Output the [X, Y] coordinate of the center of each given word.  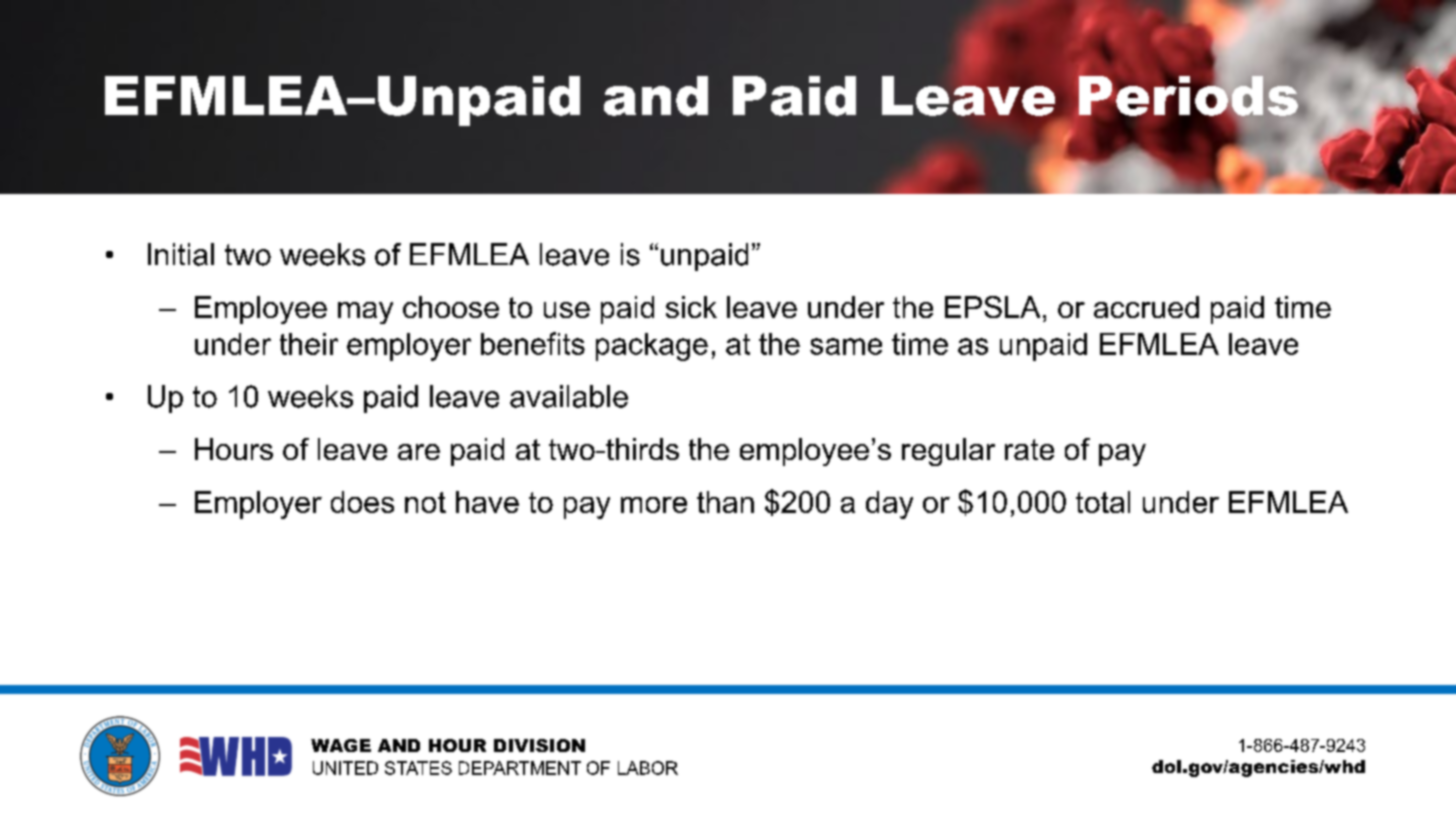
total [1103, 502]
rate [1029, 449]
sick [691, 307]
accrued [1146, 307]
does [362, 502]
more [654, 505]
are [419, 452]
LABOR [648, 768]
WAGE [341, 745]
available [569, 396]
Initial [181, 254]
